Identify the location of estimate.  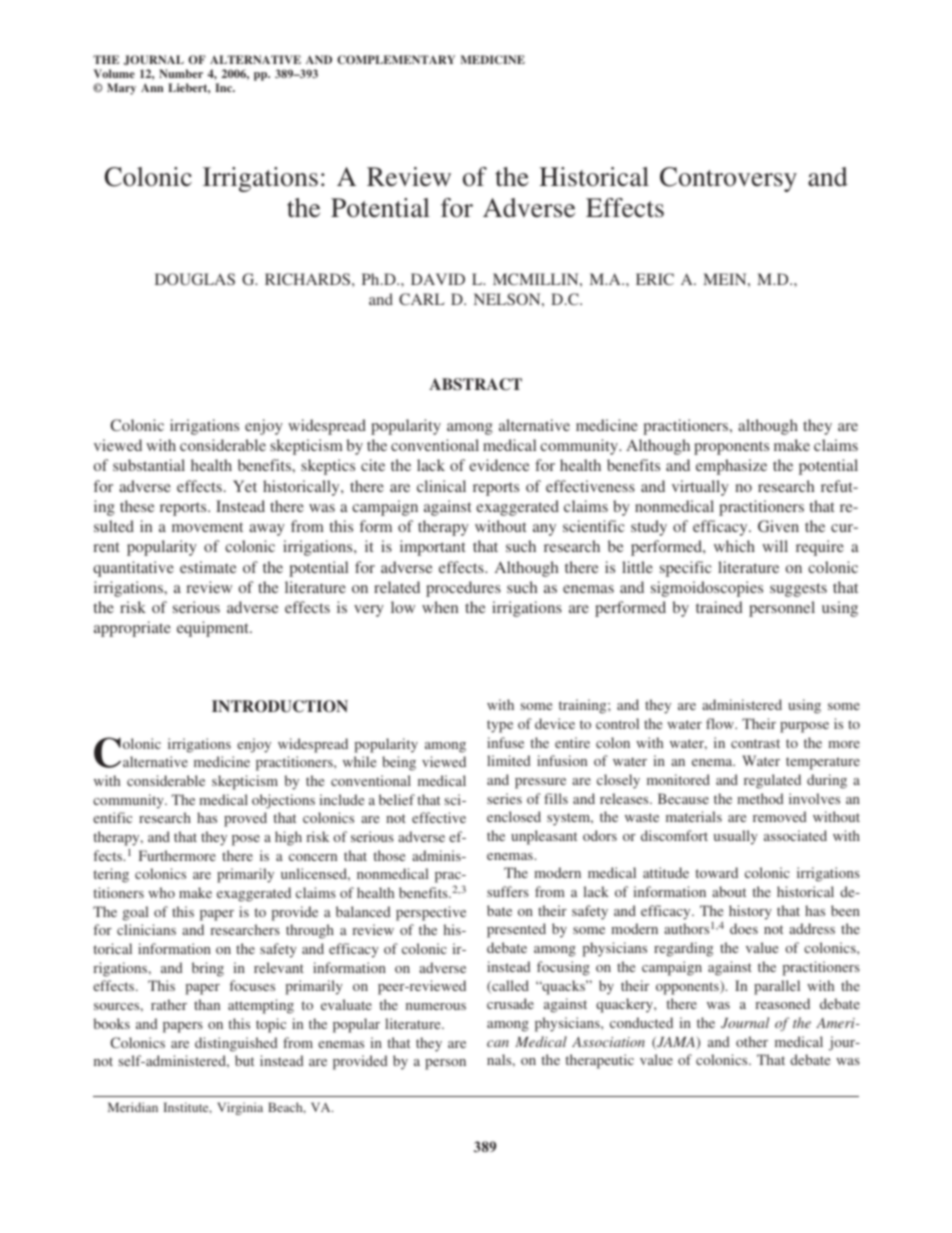
(208, 567).
